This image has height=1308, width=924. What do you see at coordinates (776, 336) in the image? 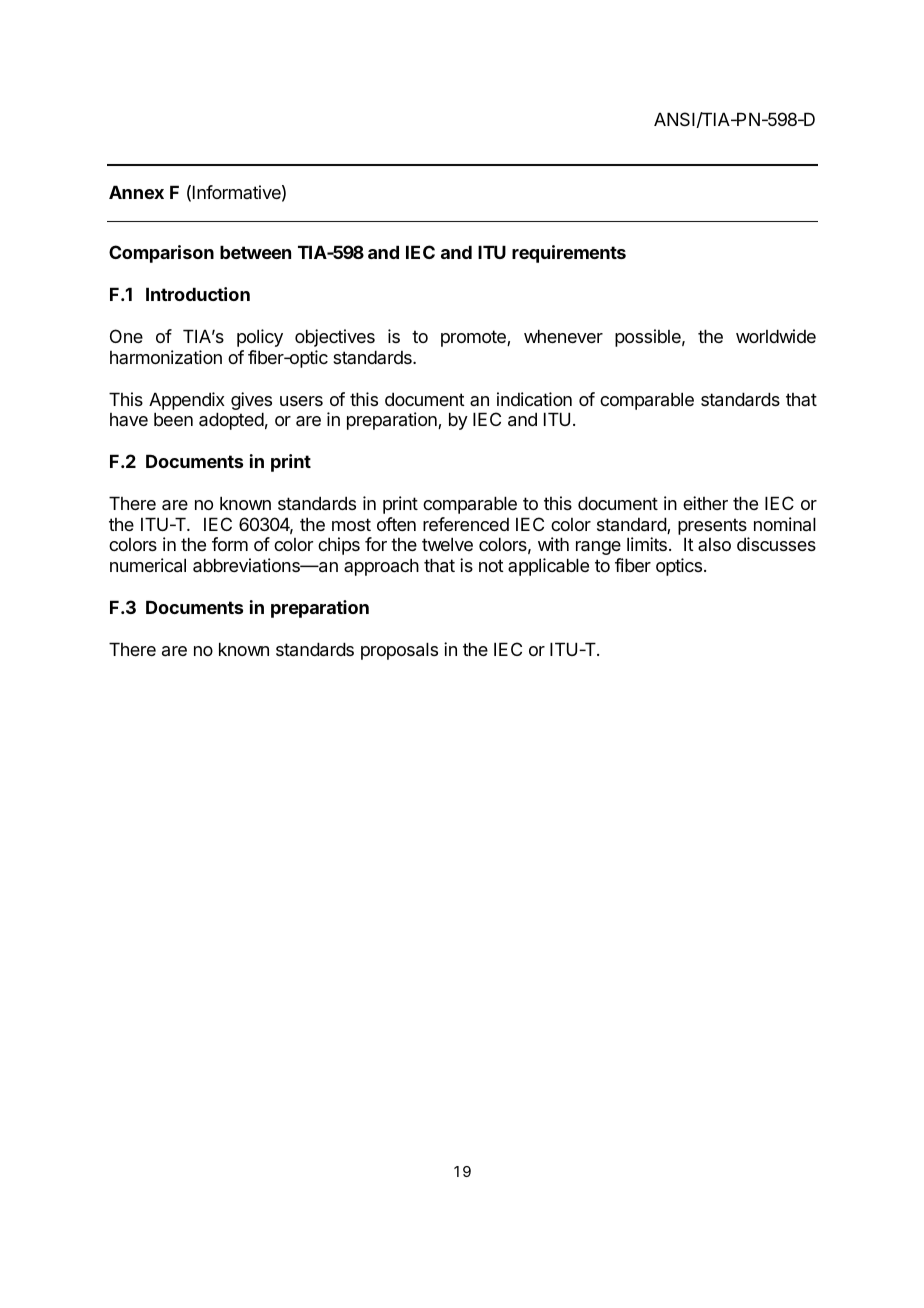
I see `worldwide` at bounding box center [776, 336].
